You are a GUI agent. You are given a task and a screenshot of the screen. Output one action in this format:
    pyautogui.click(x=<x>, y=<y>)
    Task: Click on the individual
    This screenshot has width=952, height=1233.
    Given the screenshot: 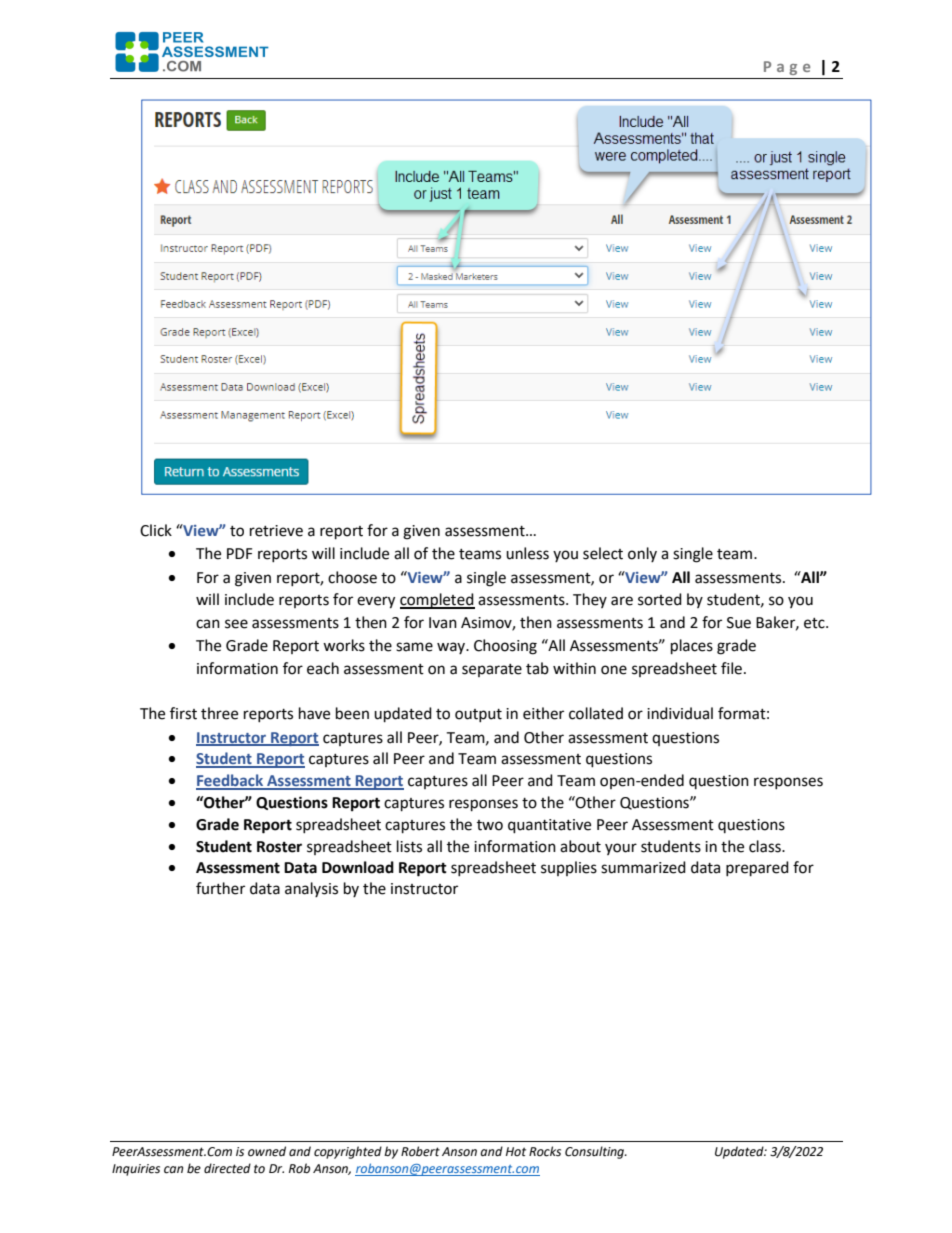 What is the action you would take?
    pyautogui.click(x=680, y=713)
